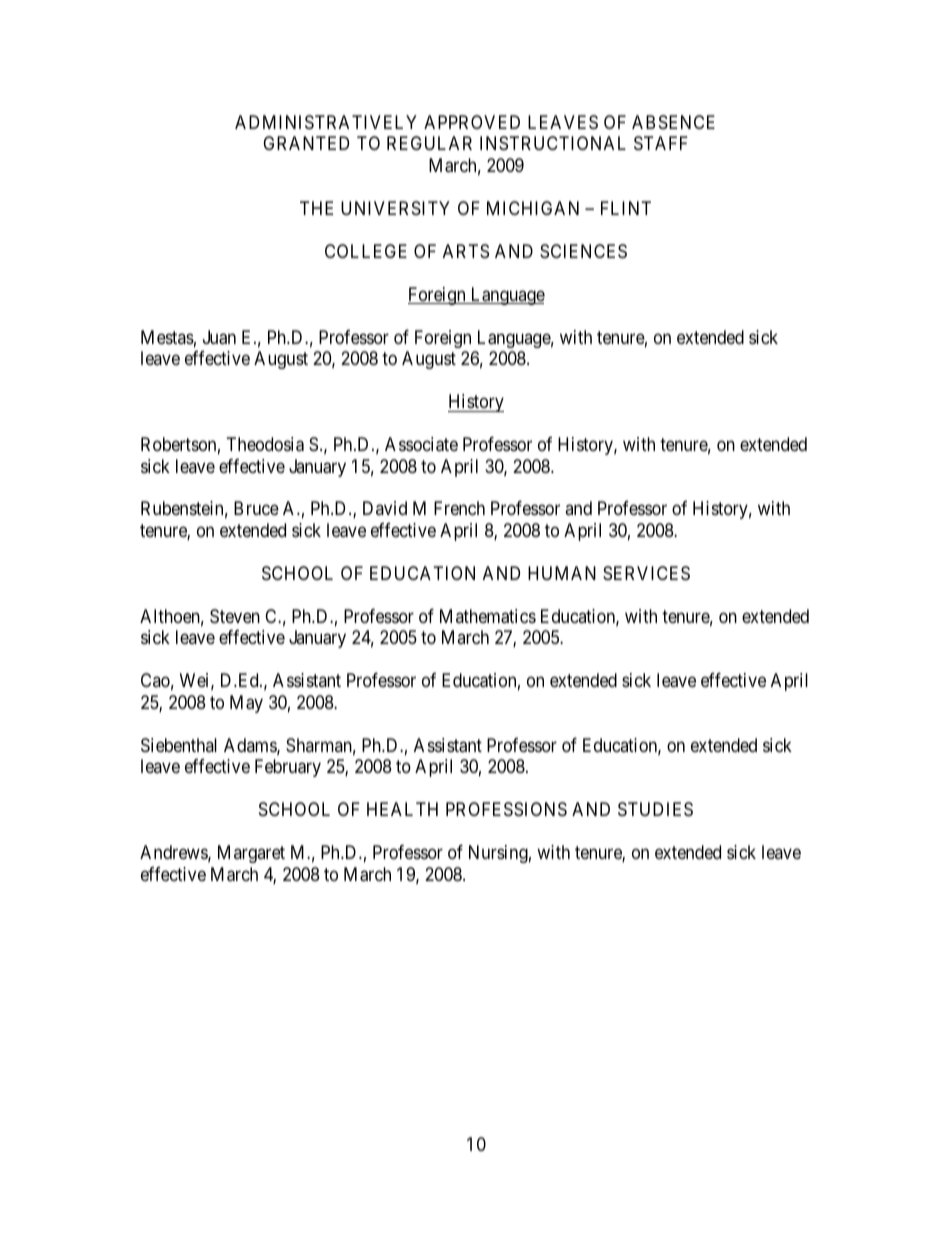 Image resolution: width=952 pixels, height=1233 pixels. I want to click on David, so click(385, 508).
